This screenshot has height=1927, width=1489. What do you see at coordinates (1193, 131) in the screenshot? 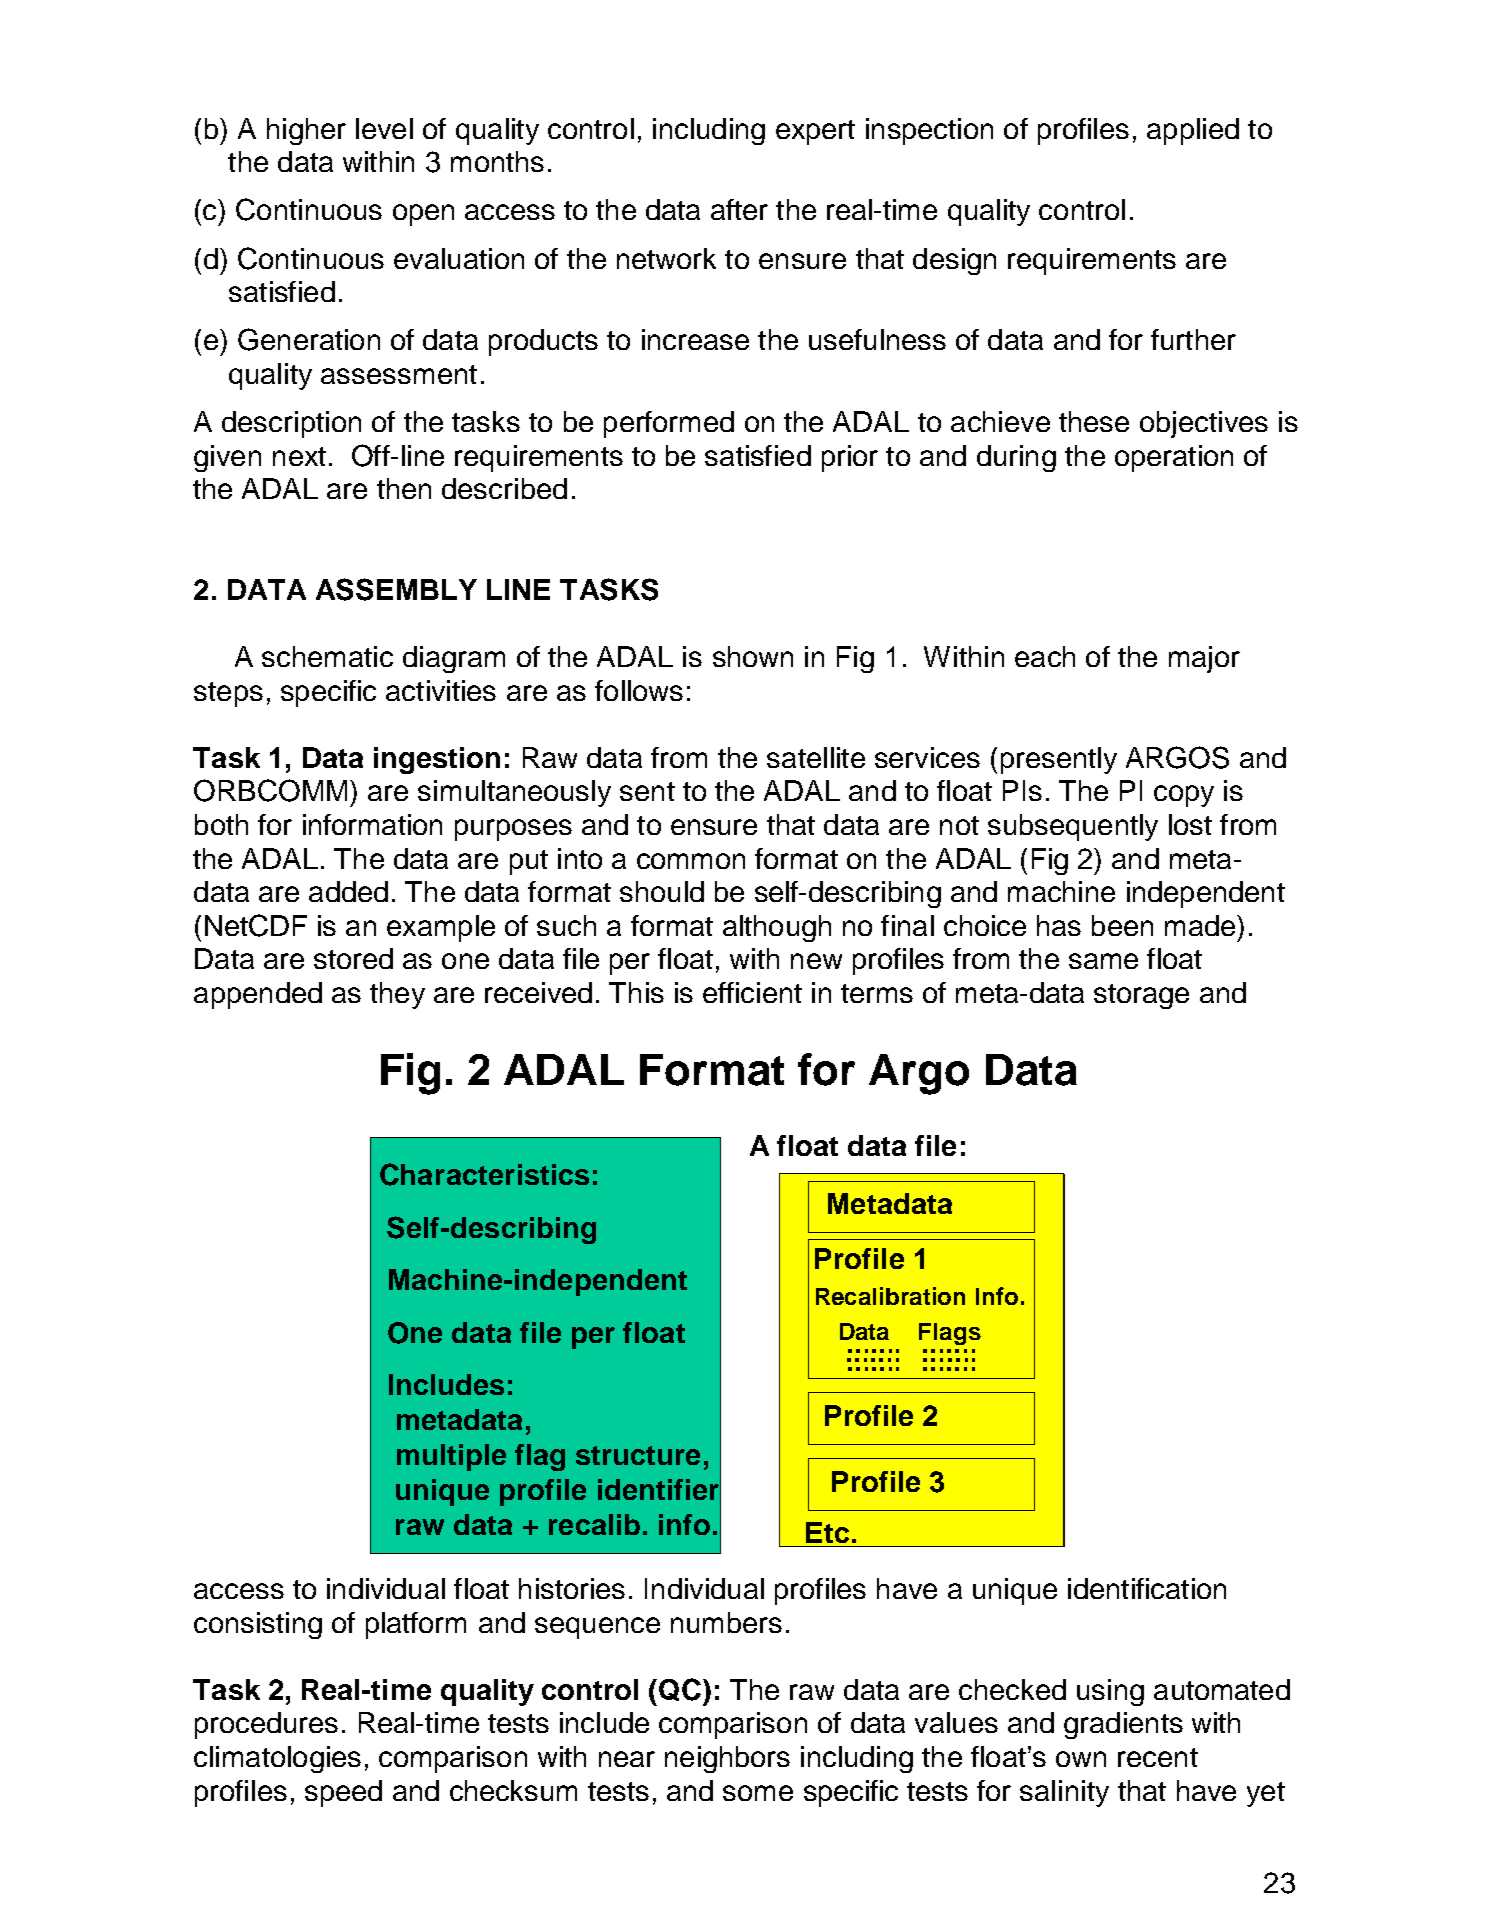
I see `applied` at bounding box center [1193, 131].
